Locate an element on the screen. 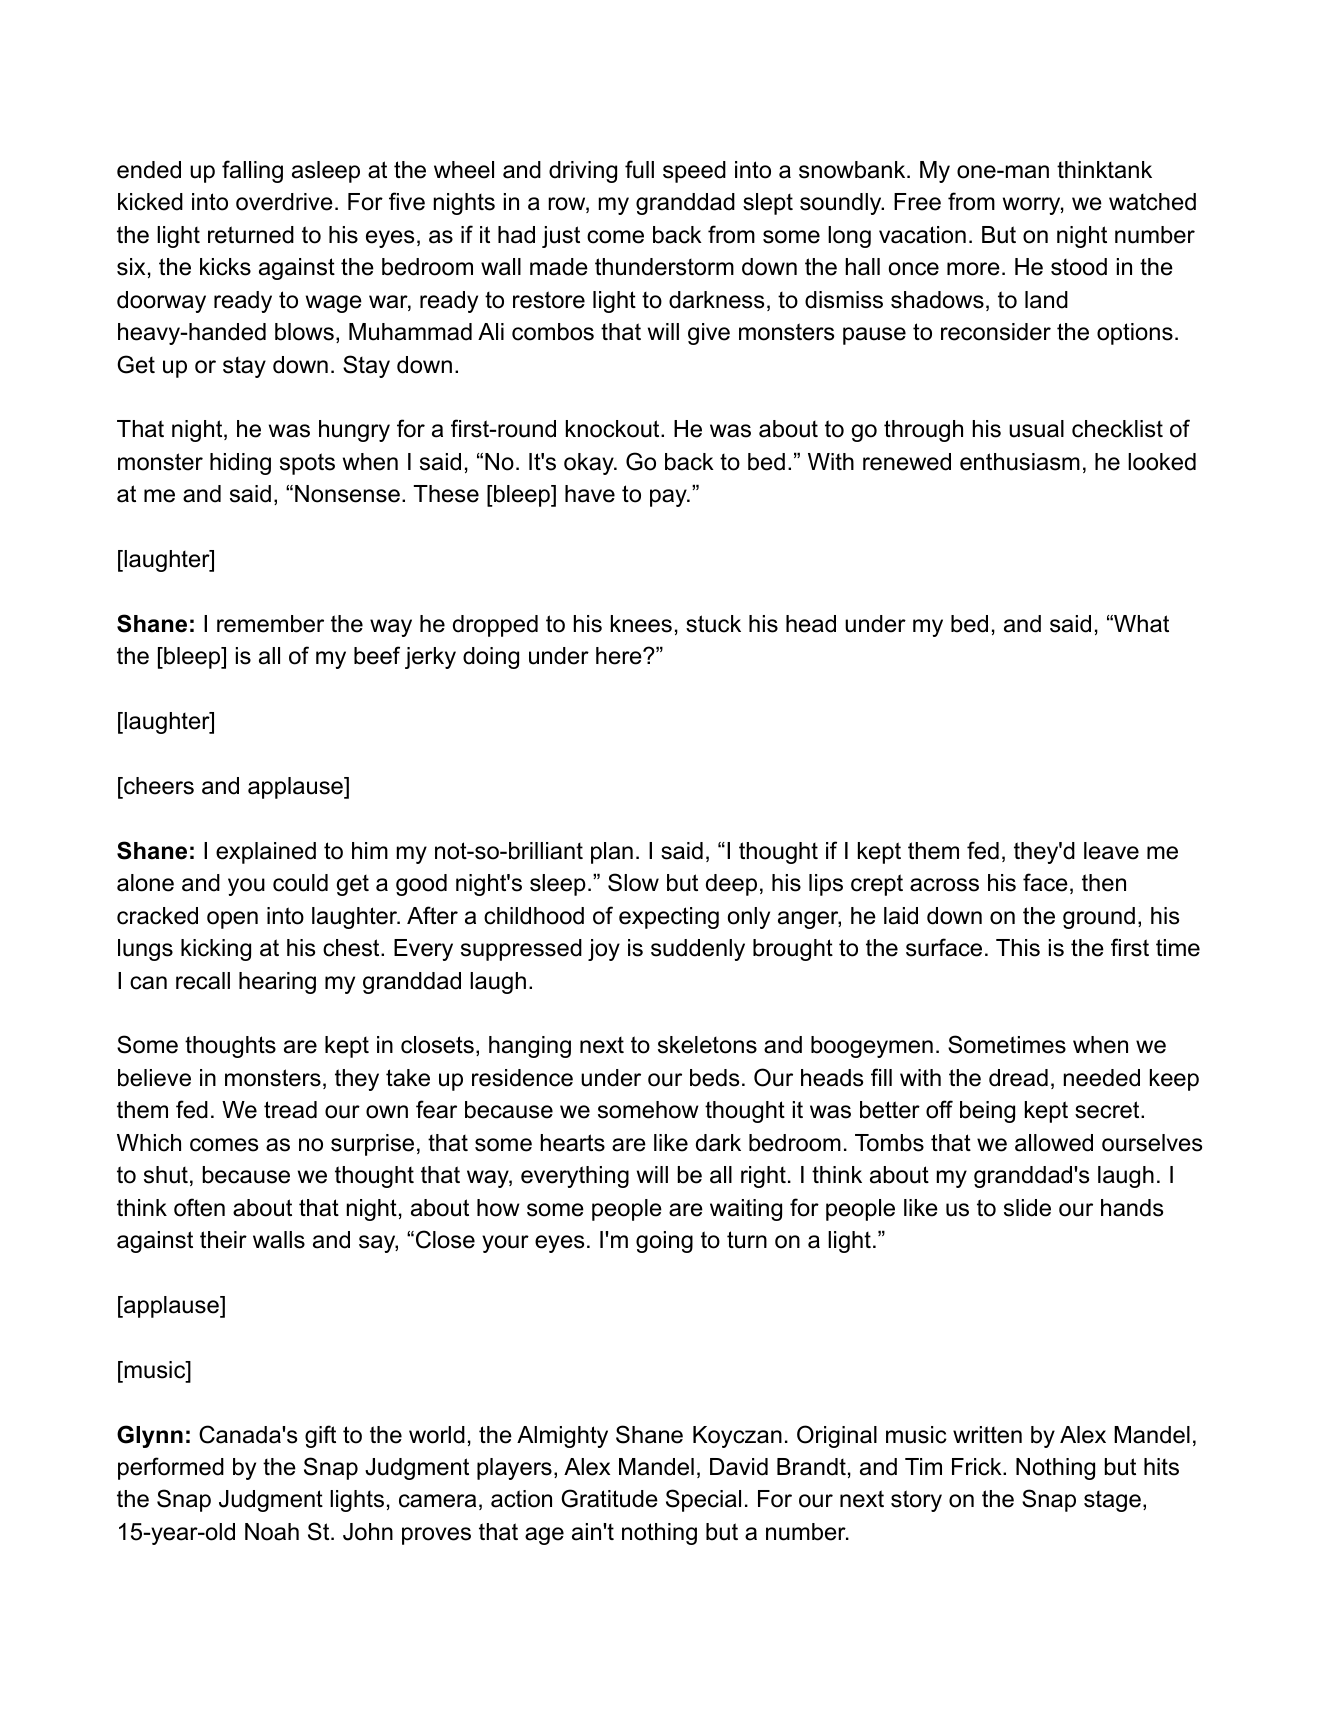 Image resolution: width=1323 pixels, height=1712 pixels. overdrive is located at coordinates (284, 202).
